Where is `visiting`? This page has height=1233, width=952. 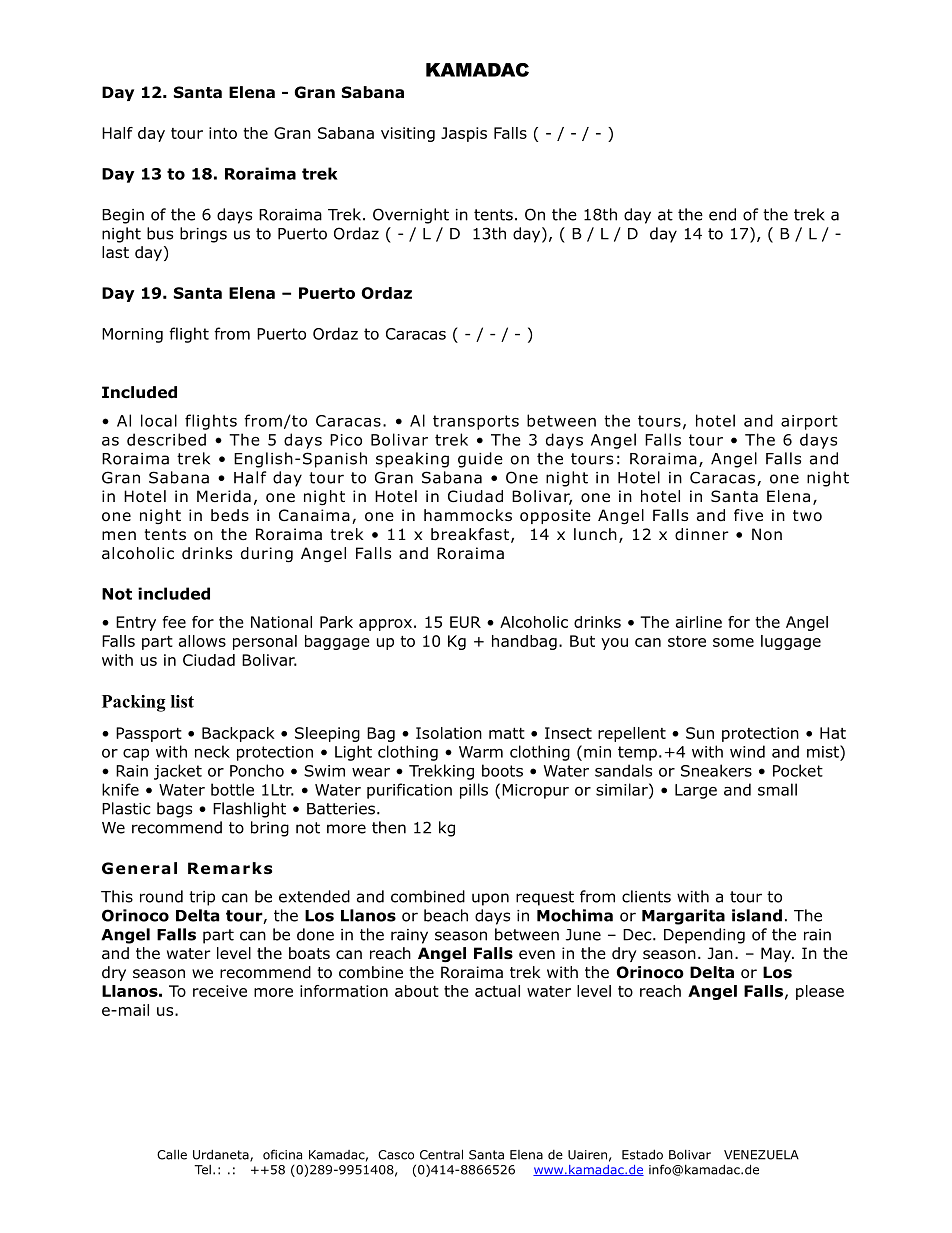 visiting is located at coordinates (408, 134).
